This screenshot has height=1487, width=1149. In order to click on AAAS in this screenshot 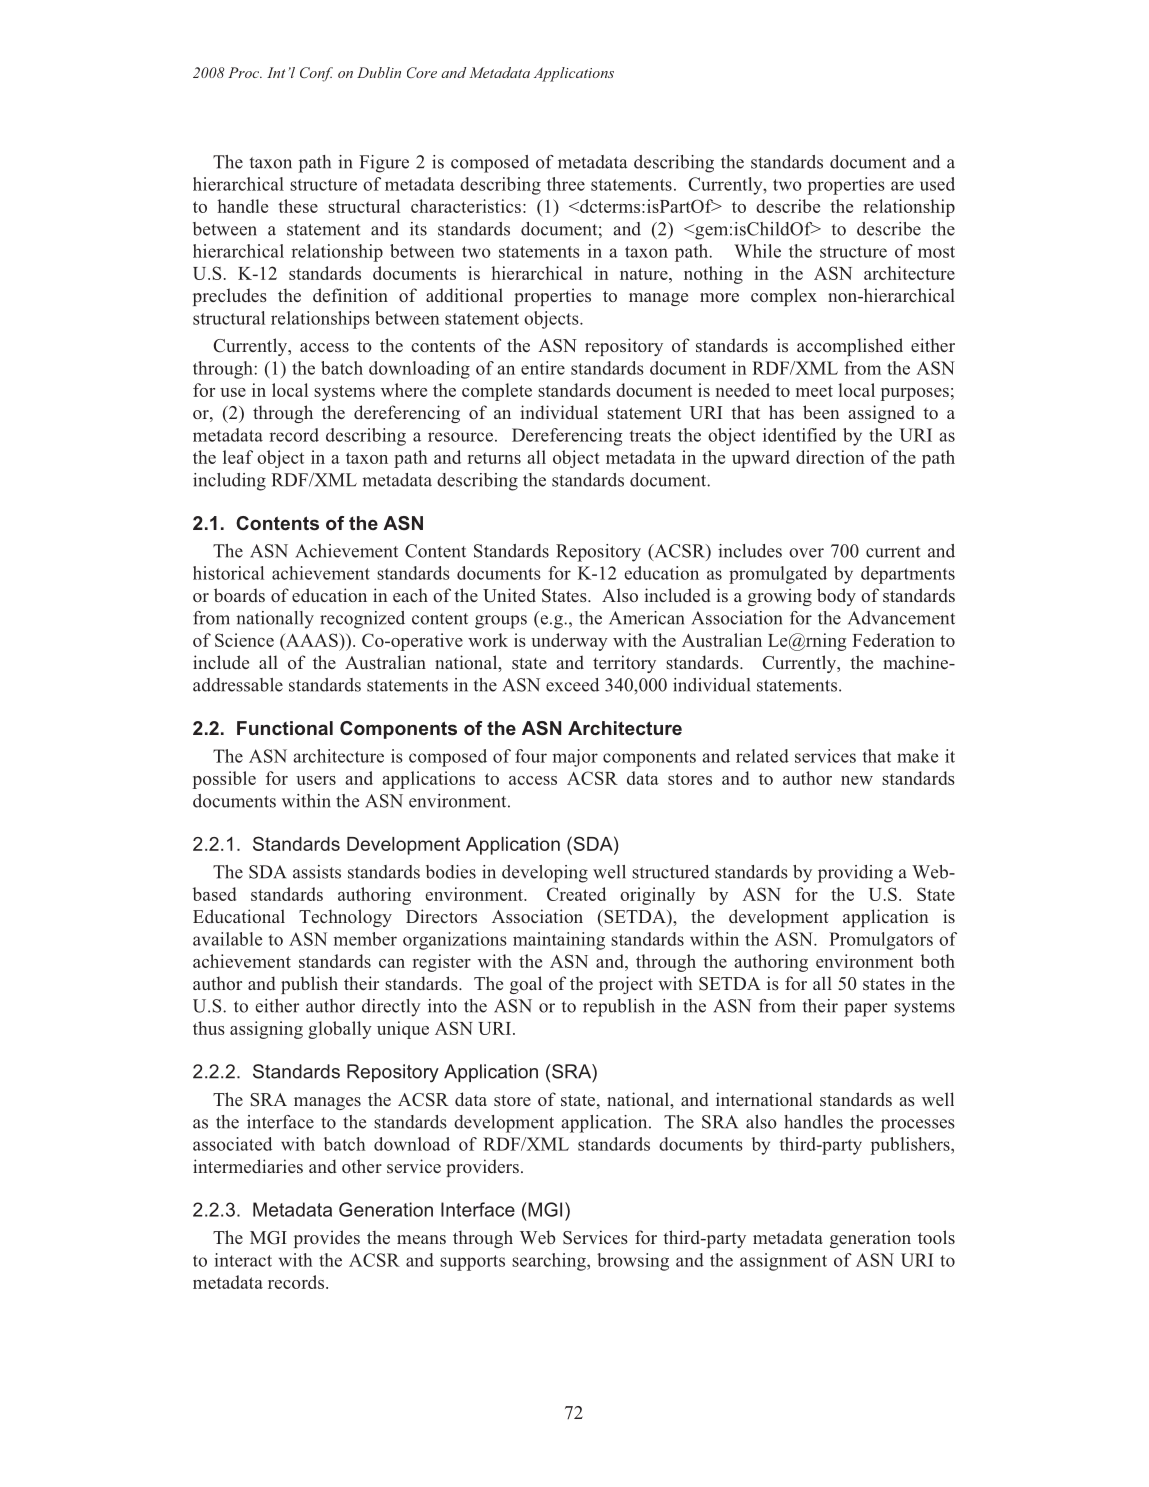, I will do `click(312, 640)`.
